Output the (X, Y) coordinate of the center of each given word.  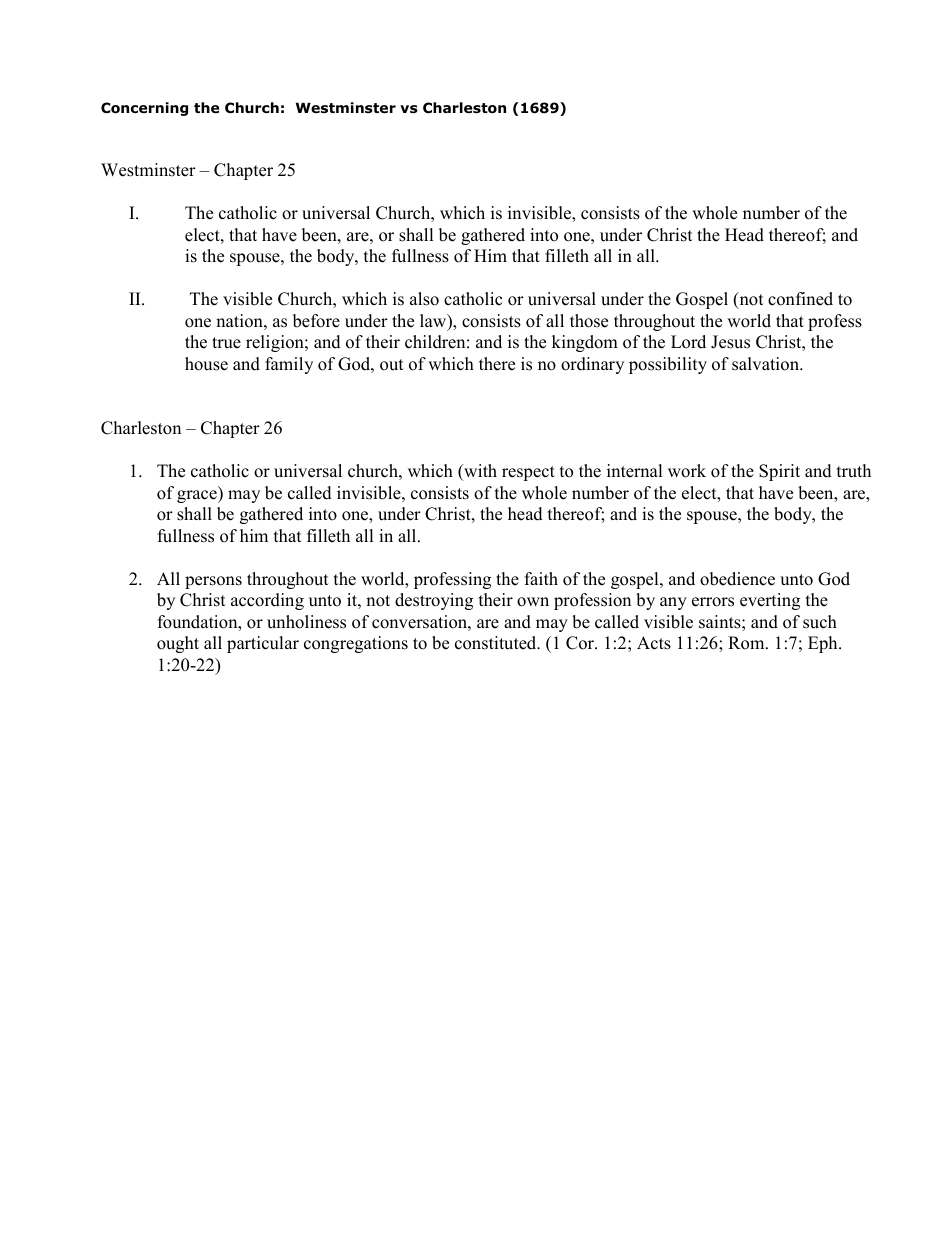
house (206, 364)
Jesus (730, 342)
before (316, 321)
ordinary (592, 365)
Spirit (779, 472)
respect (528, 473)
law (434, 322)
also (424, 299)
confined (800, 299)
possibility (668, 365)
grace (198, 496)
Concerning (144, 109)
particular (263, 644)
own (533, 602)
